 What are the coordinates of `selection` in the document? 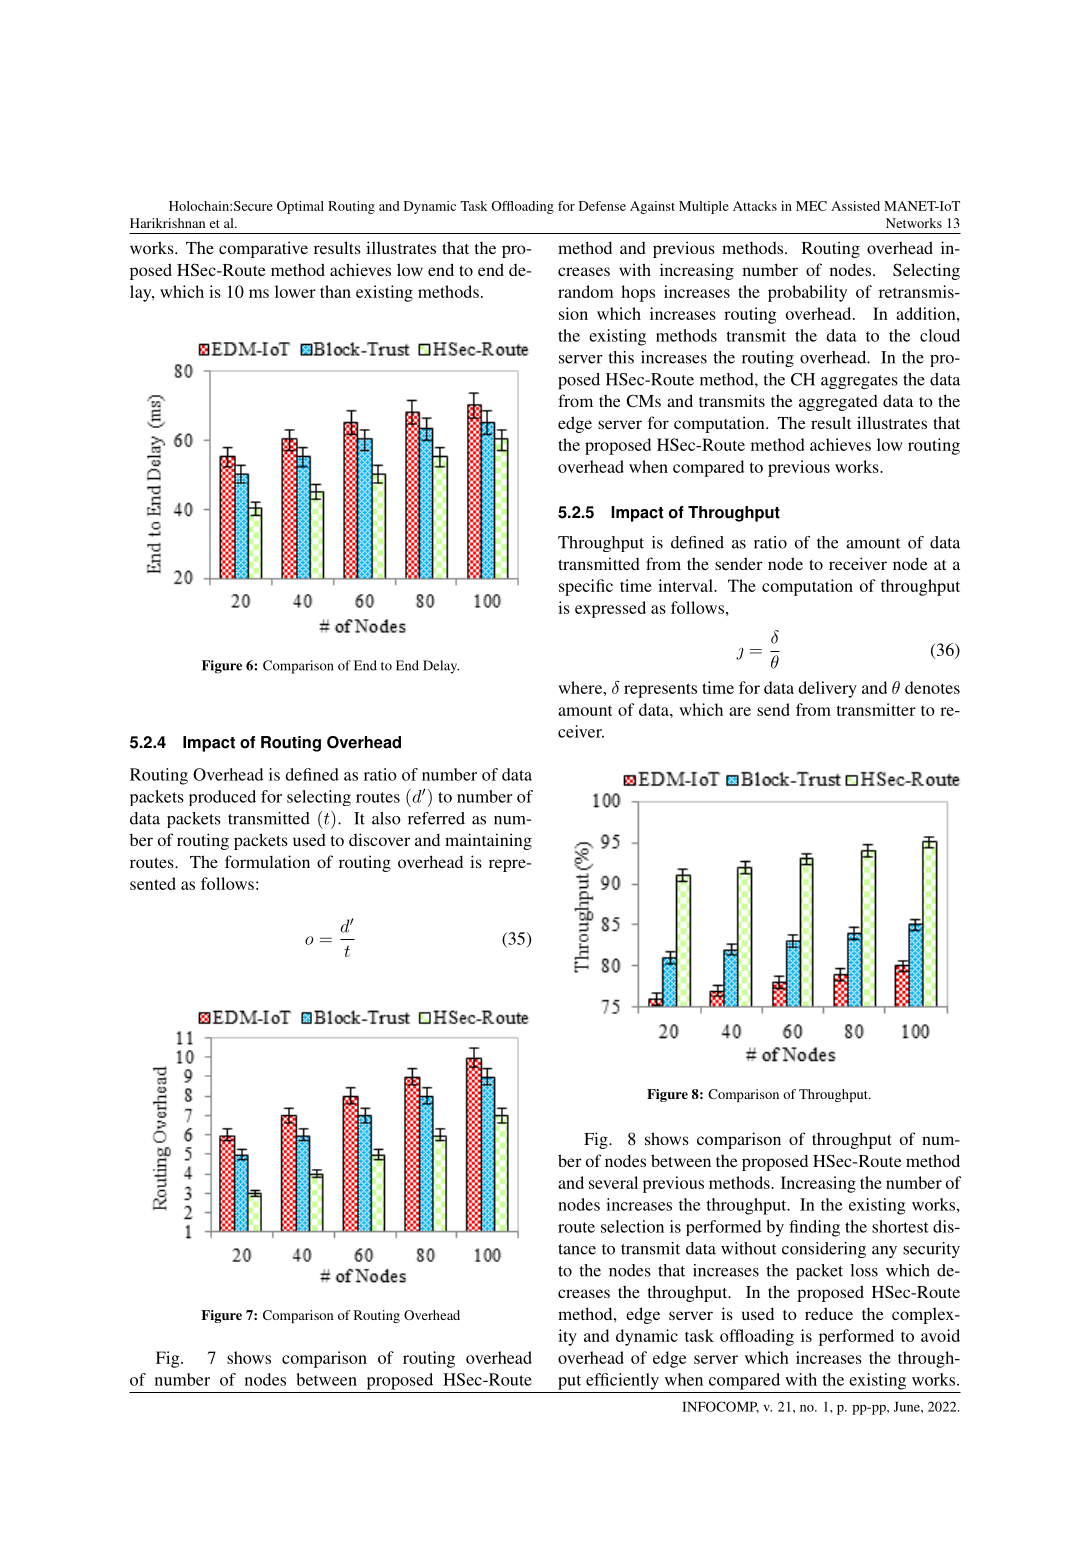 It's located at (632, 1226).
